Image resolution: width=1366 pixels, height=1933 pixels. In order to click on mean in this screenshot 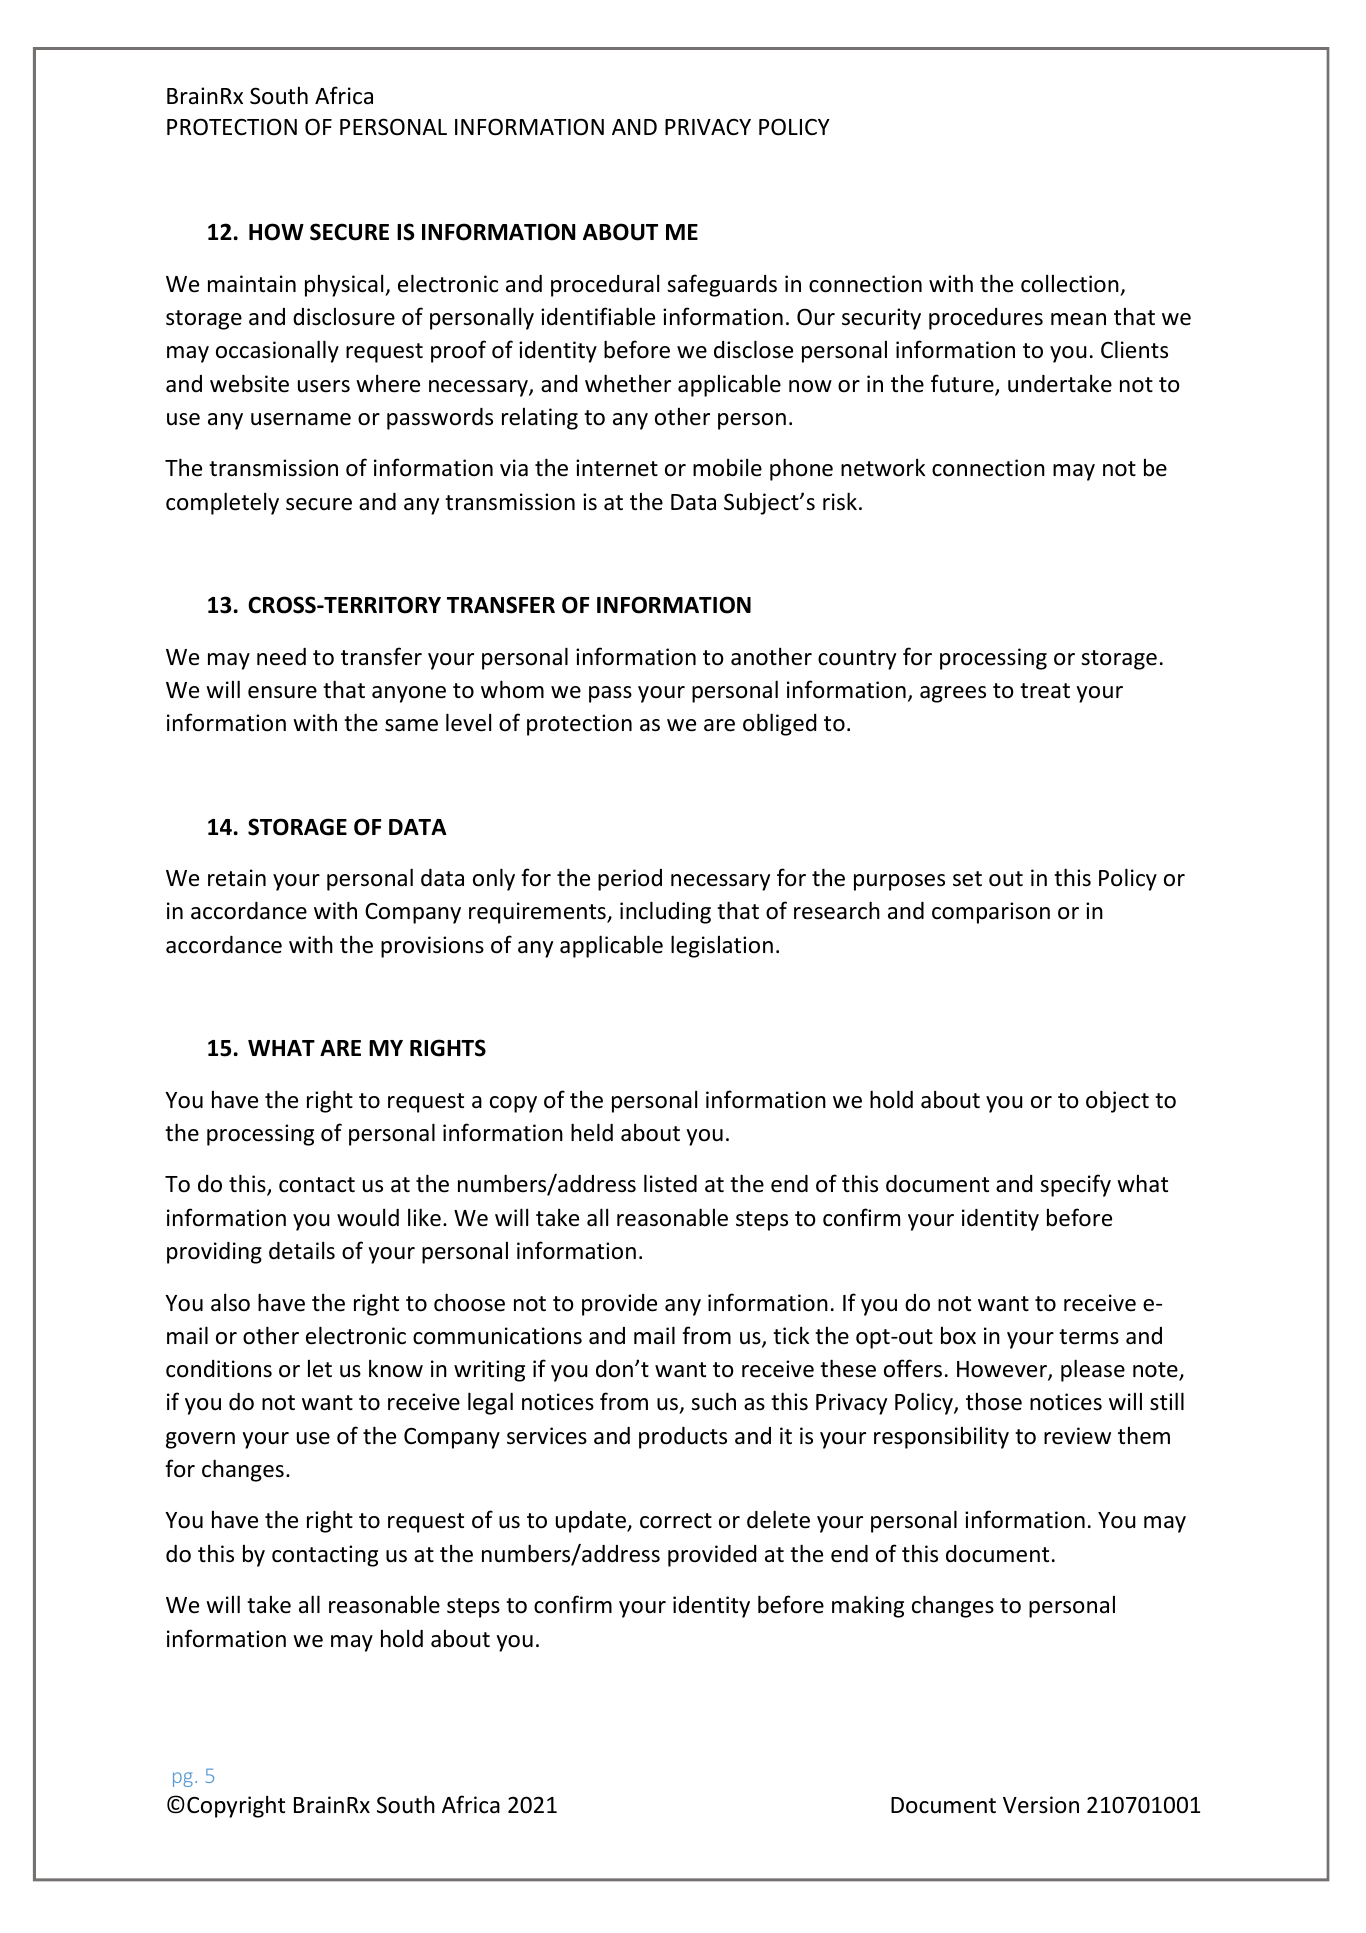, I will do `click(1078, 319)`.
